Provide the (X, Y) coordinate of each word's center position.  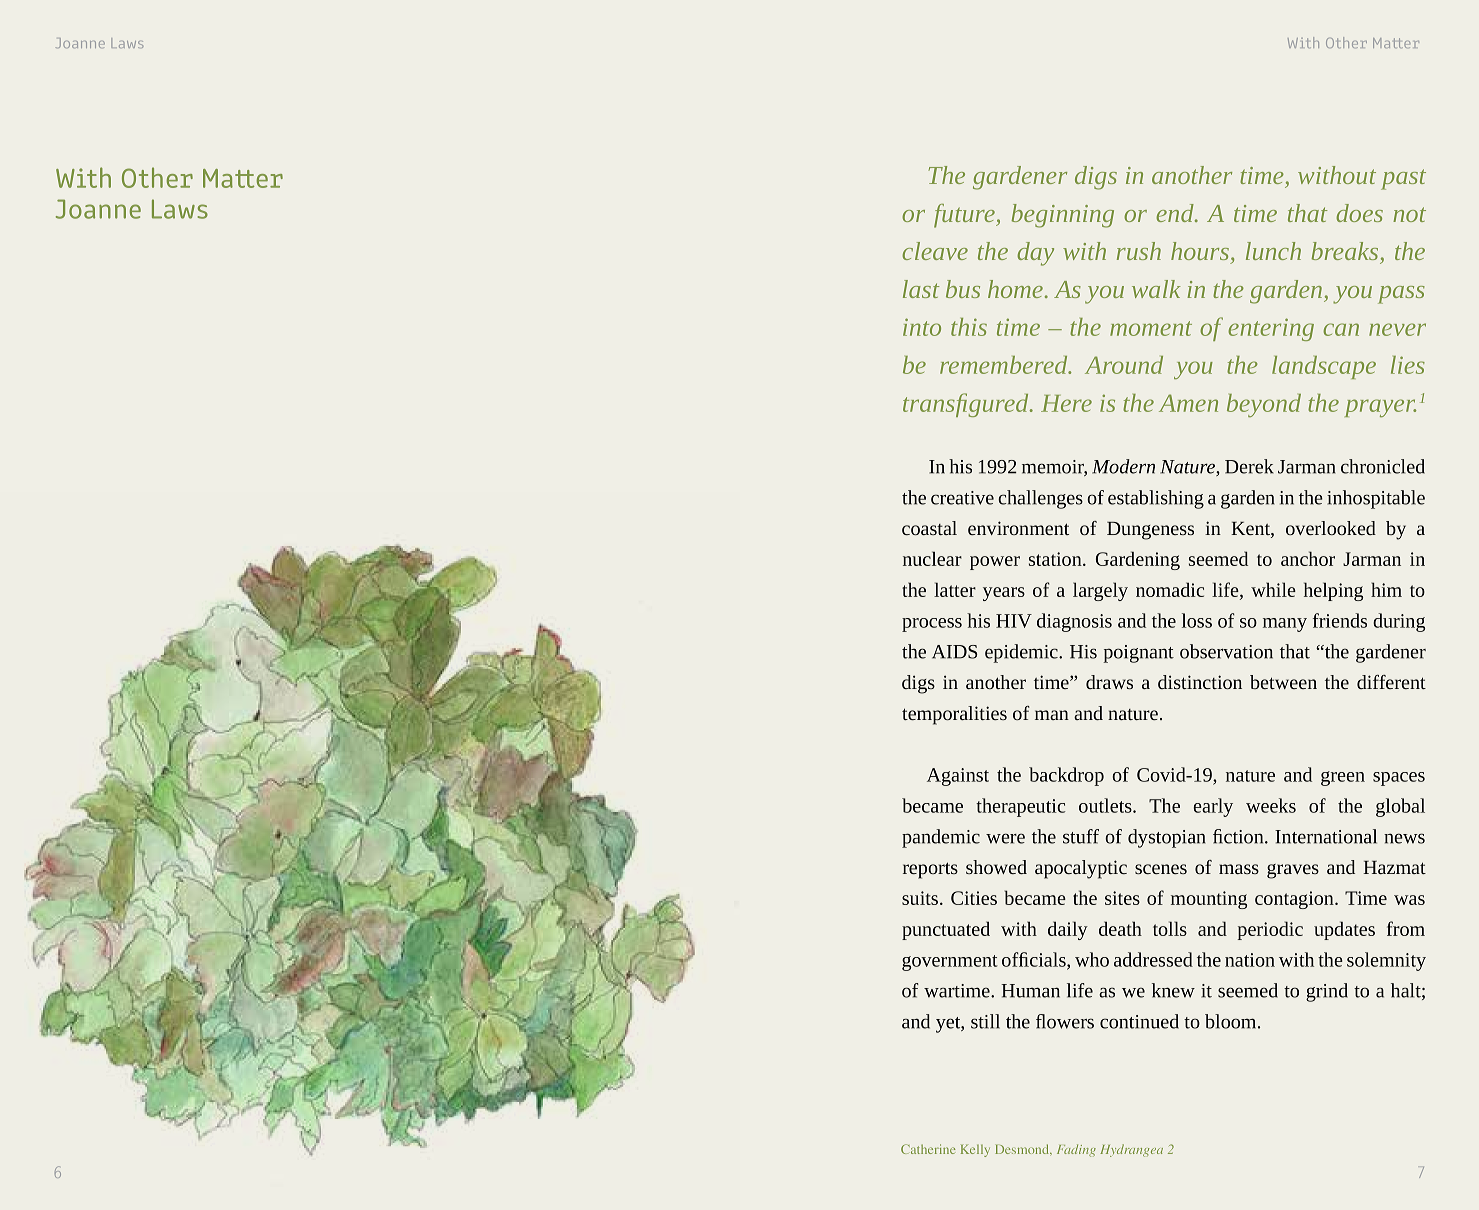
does (1359, 213)
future (965, 216)
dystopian (1167, 838)
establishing (1156, 499)
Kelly (975, 1150)
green (1343, 778)
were (1005, 838)
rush (1139, 251)
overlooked (1331, 528)
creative (962, 498)
